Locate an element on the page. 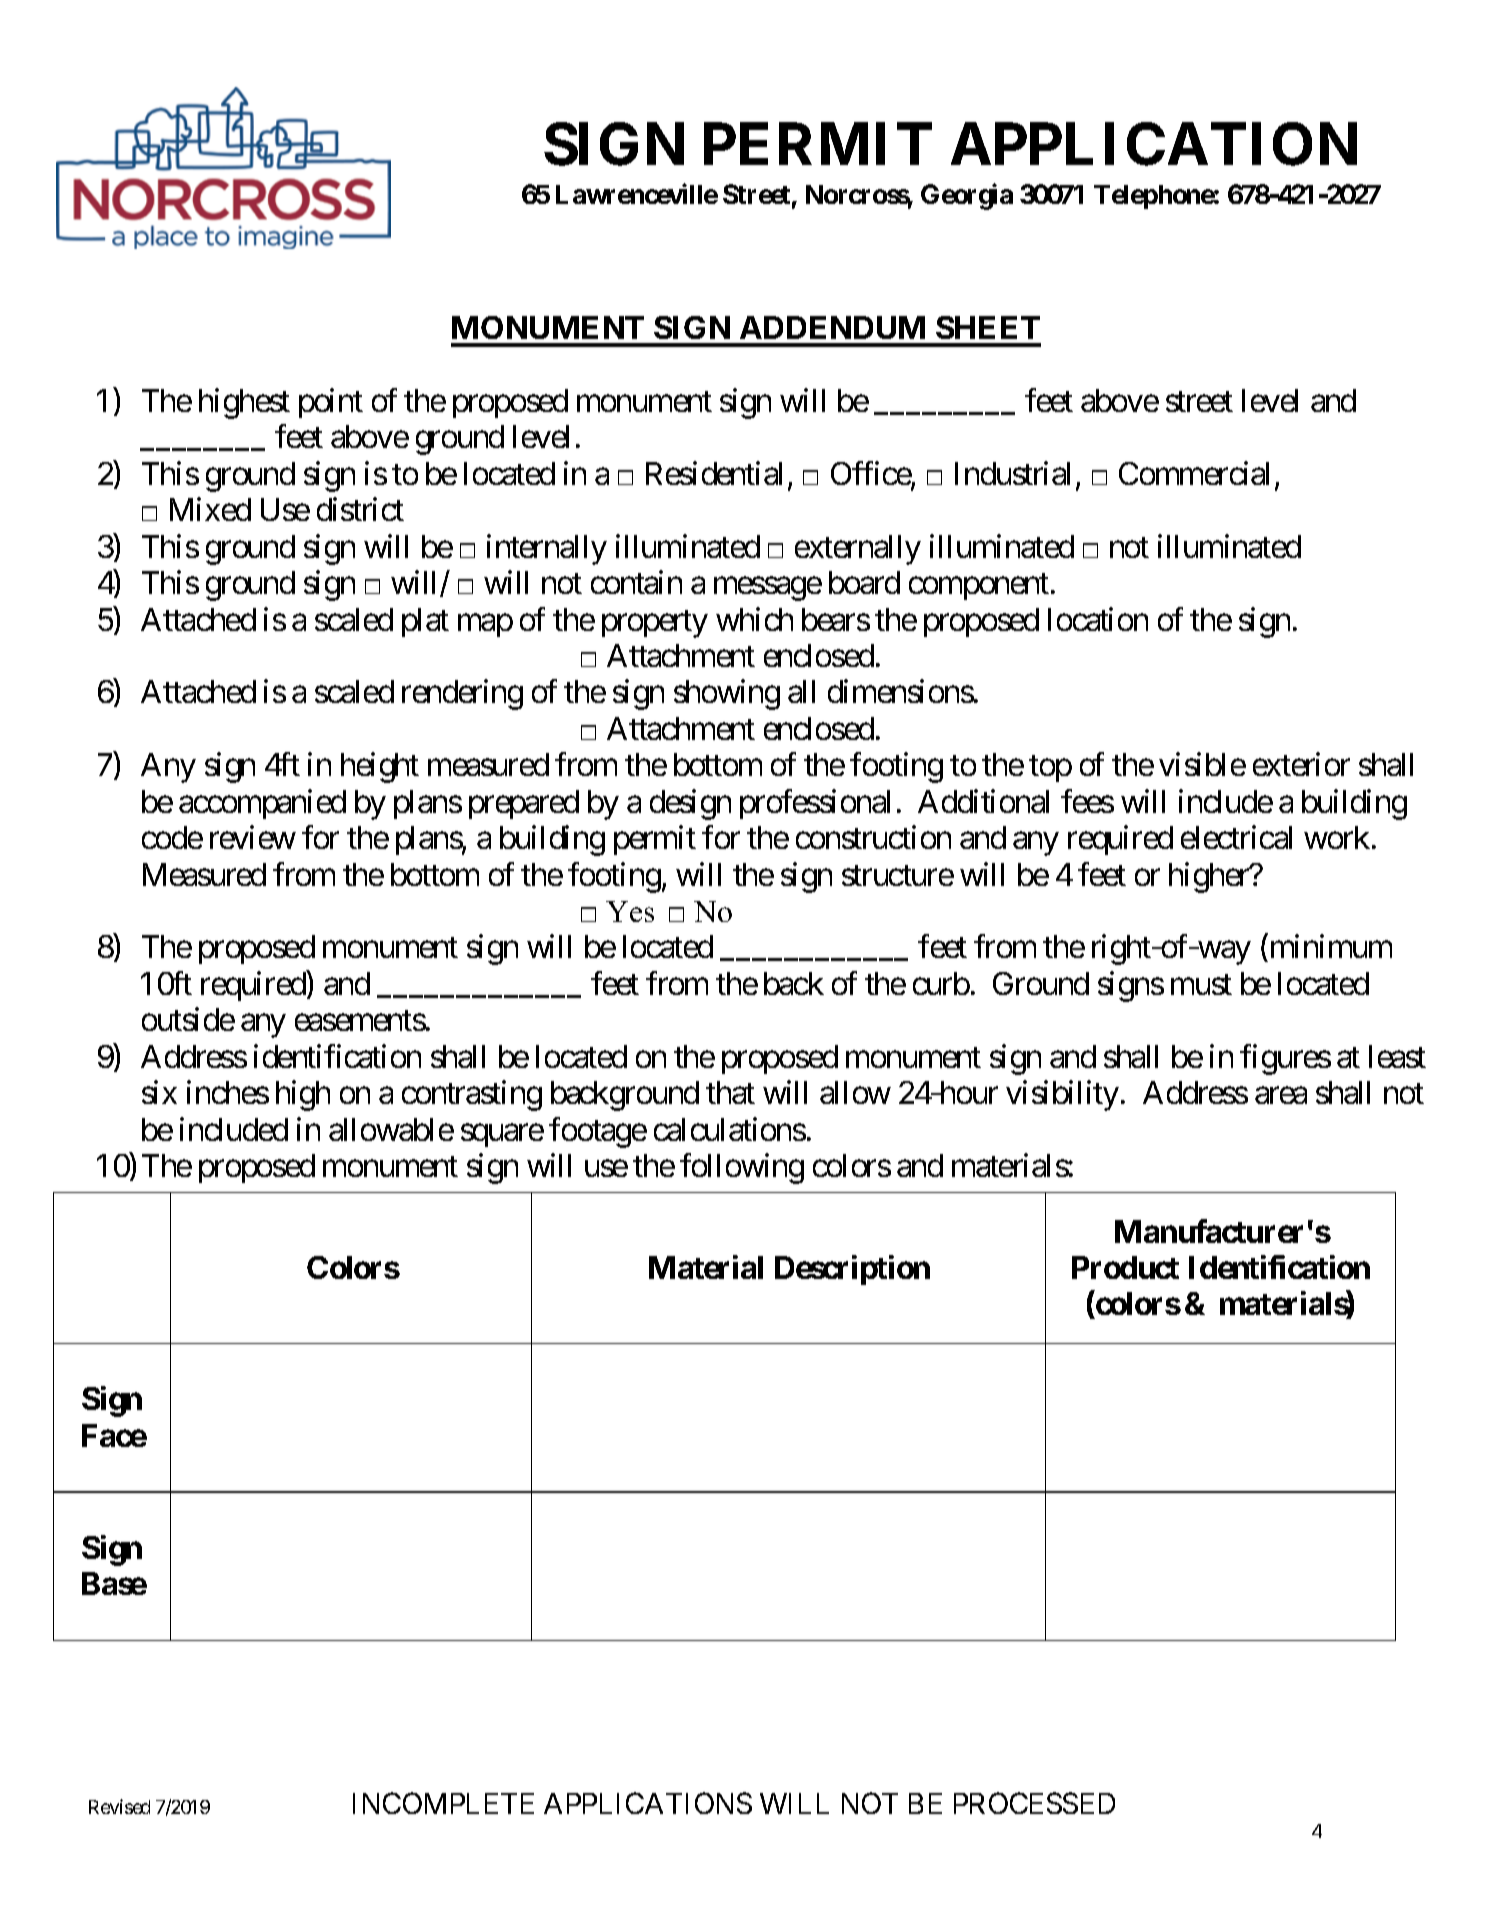 This document has width=1492, height=1931. Commercial is located at coordinates (1197, 474).
